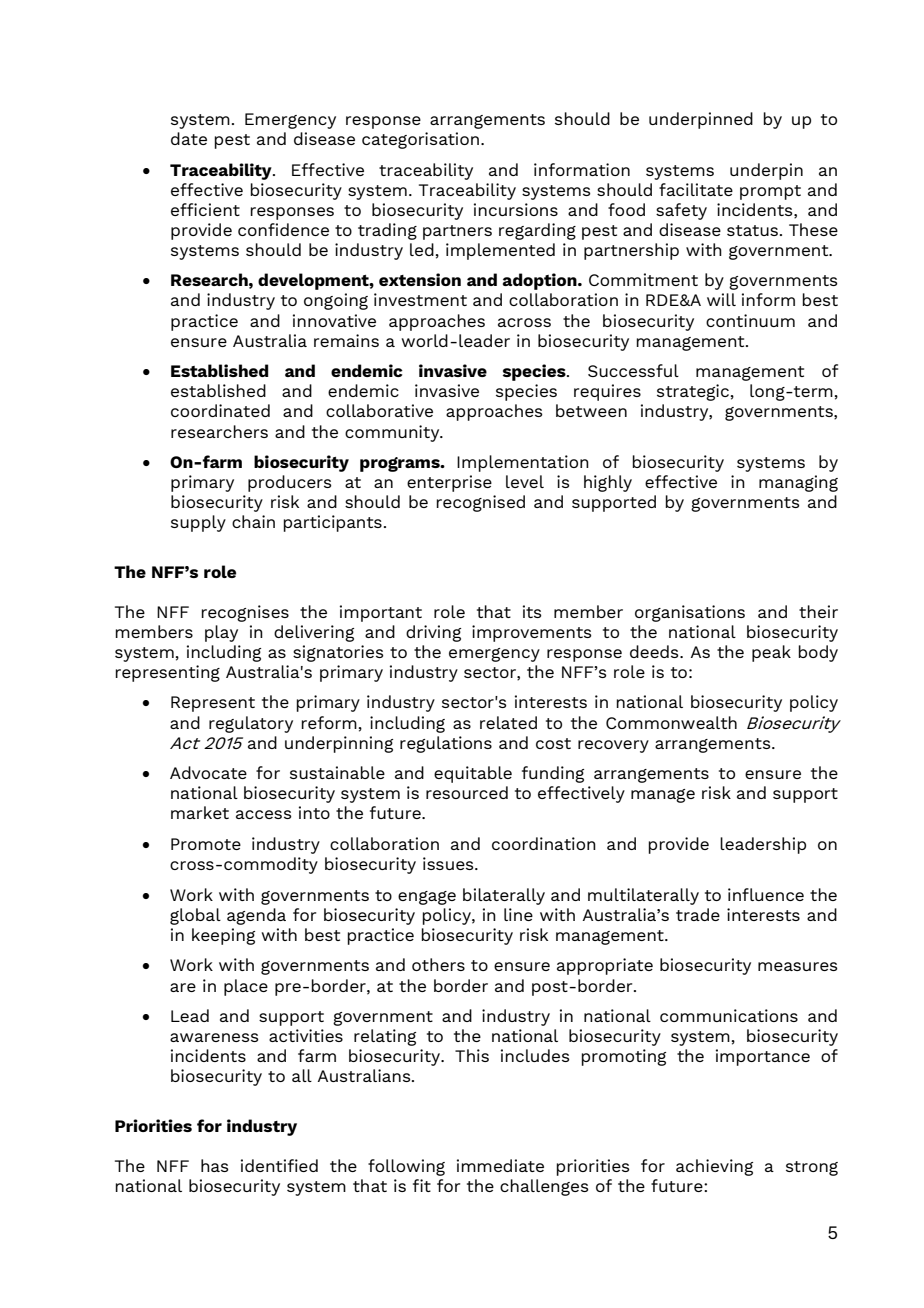 This document has width=924, height=1308. Describe the element at coordinates (523, 463) in the document. I see `Implementation` at that location.
